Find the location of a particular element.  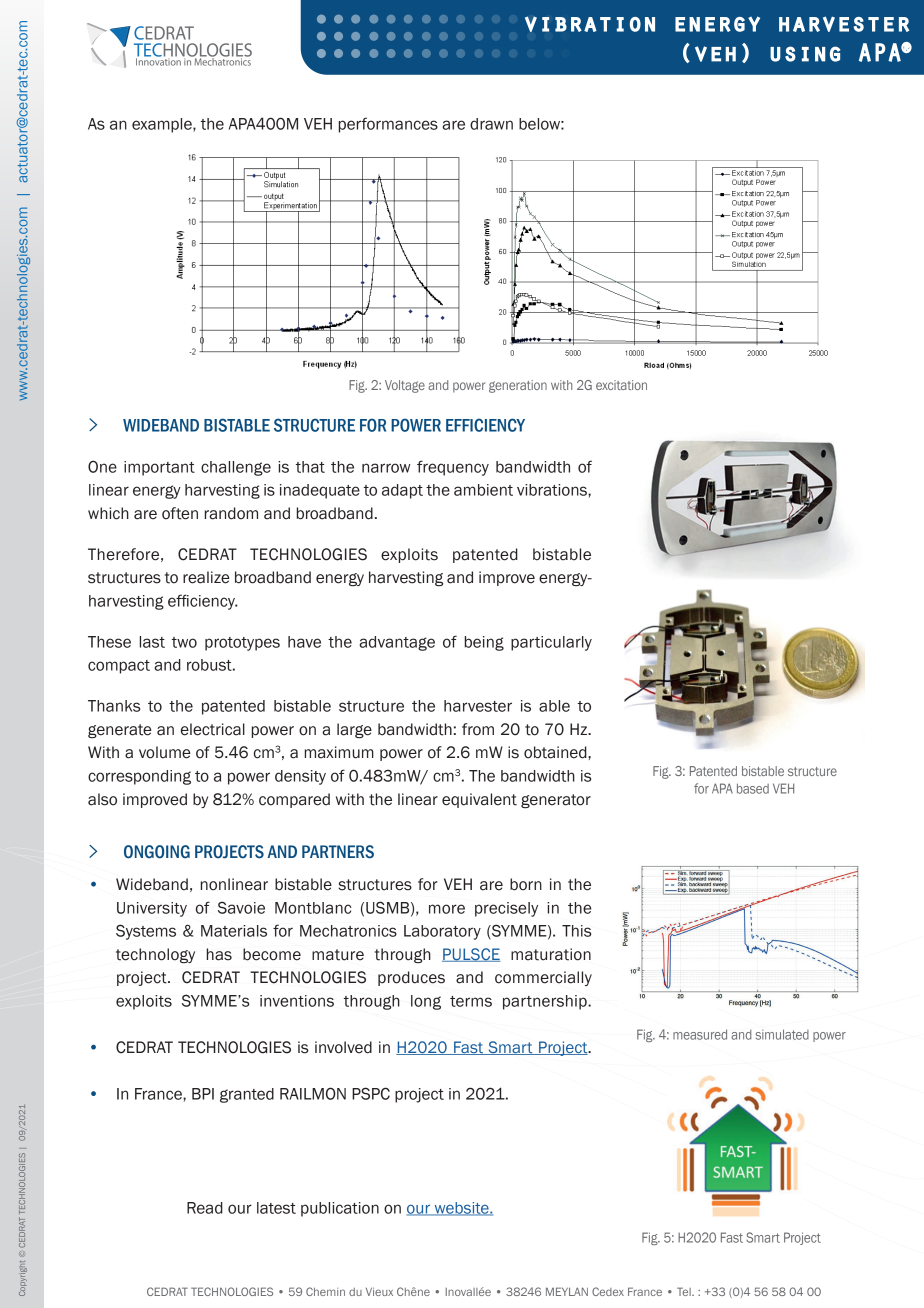

two is located at coordinates (184, 642).
